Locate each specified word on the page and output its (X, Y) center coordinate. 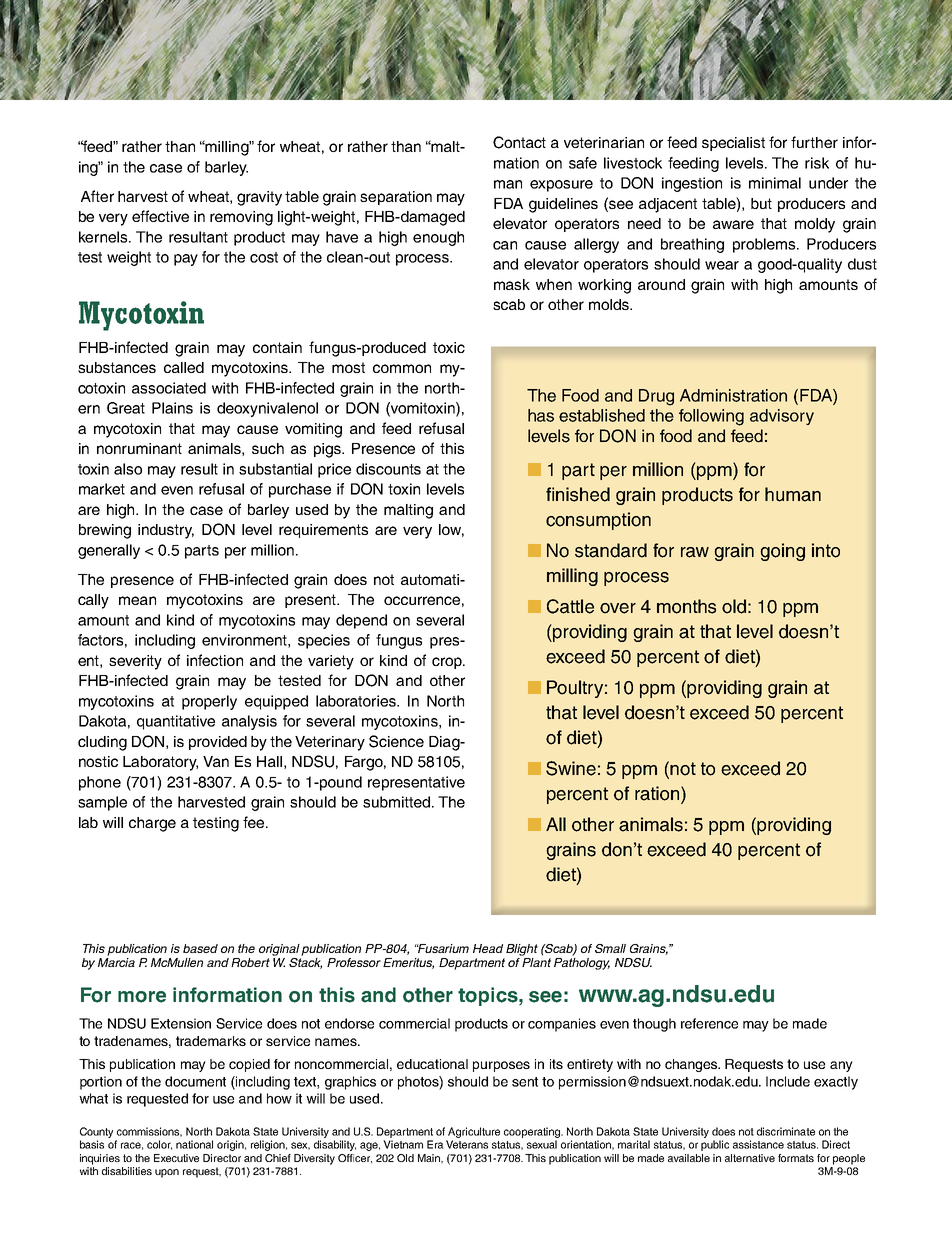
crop (448, 663)
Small (610, 948)
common (402, 368)
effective (160, 216)
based (200, 948)
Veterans (467, 1144)
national (194, 1144)
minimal (775, 183)
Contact (519, 142)
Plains (172, 408)
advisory (782, 417)
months (686, 606)
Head (488, 948)
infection (215, 660)
